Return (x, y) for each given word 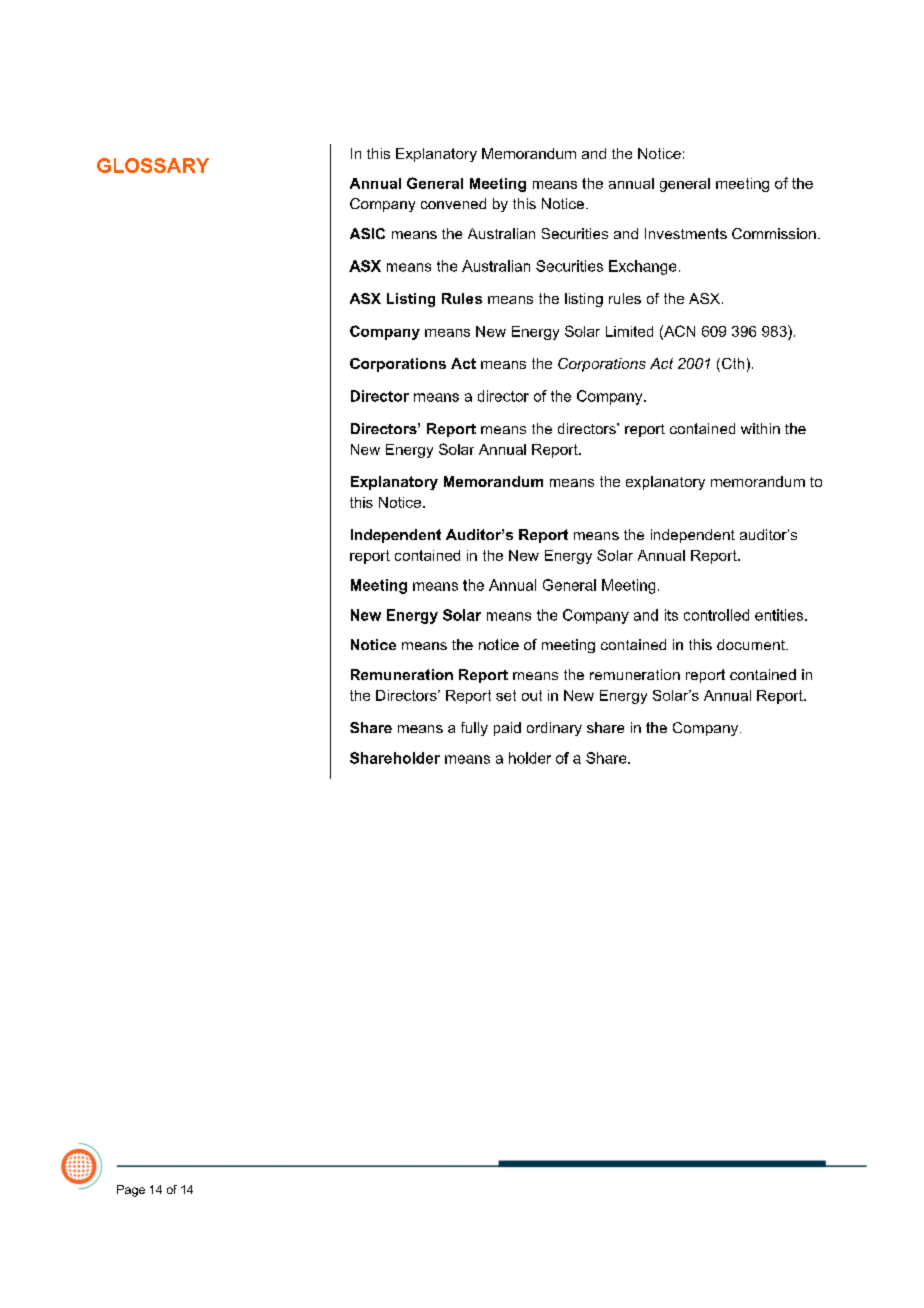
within (760, 428)
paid (507, 729)
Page (131, 1191)
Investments (686, 233)
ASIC (367, 233)
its (671, 615)
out (532, 695)
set (506, 695)
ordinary (554, 729)
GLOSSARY (153, 165)
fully (474, 729)
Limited (629, 331)
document (752, 644)
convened (453, 203)
